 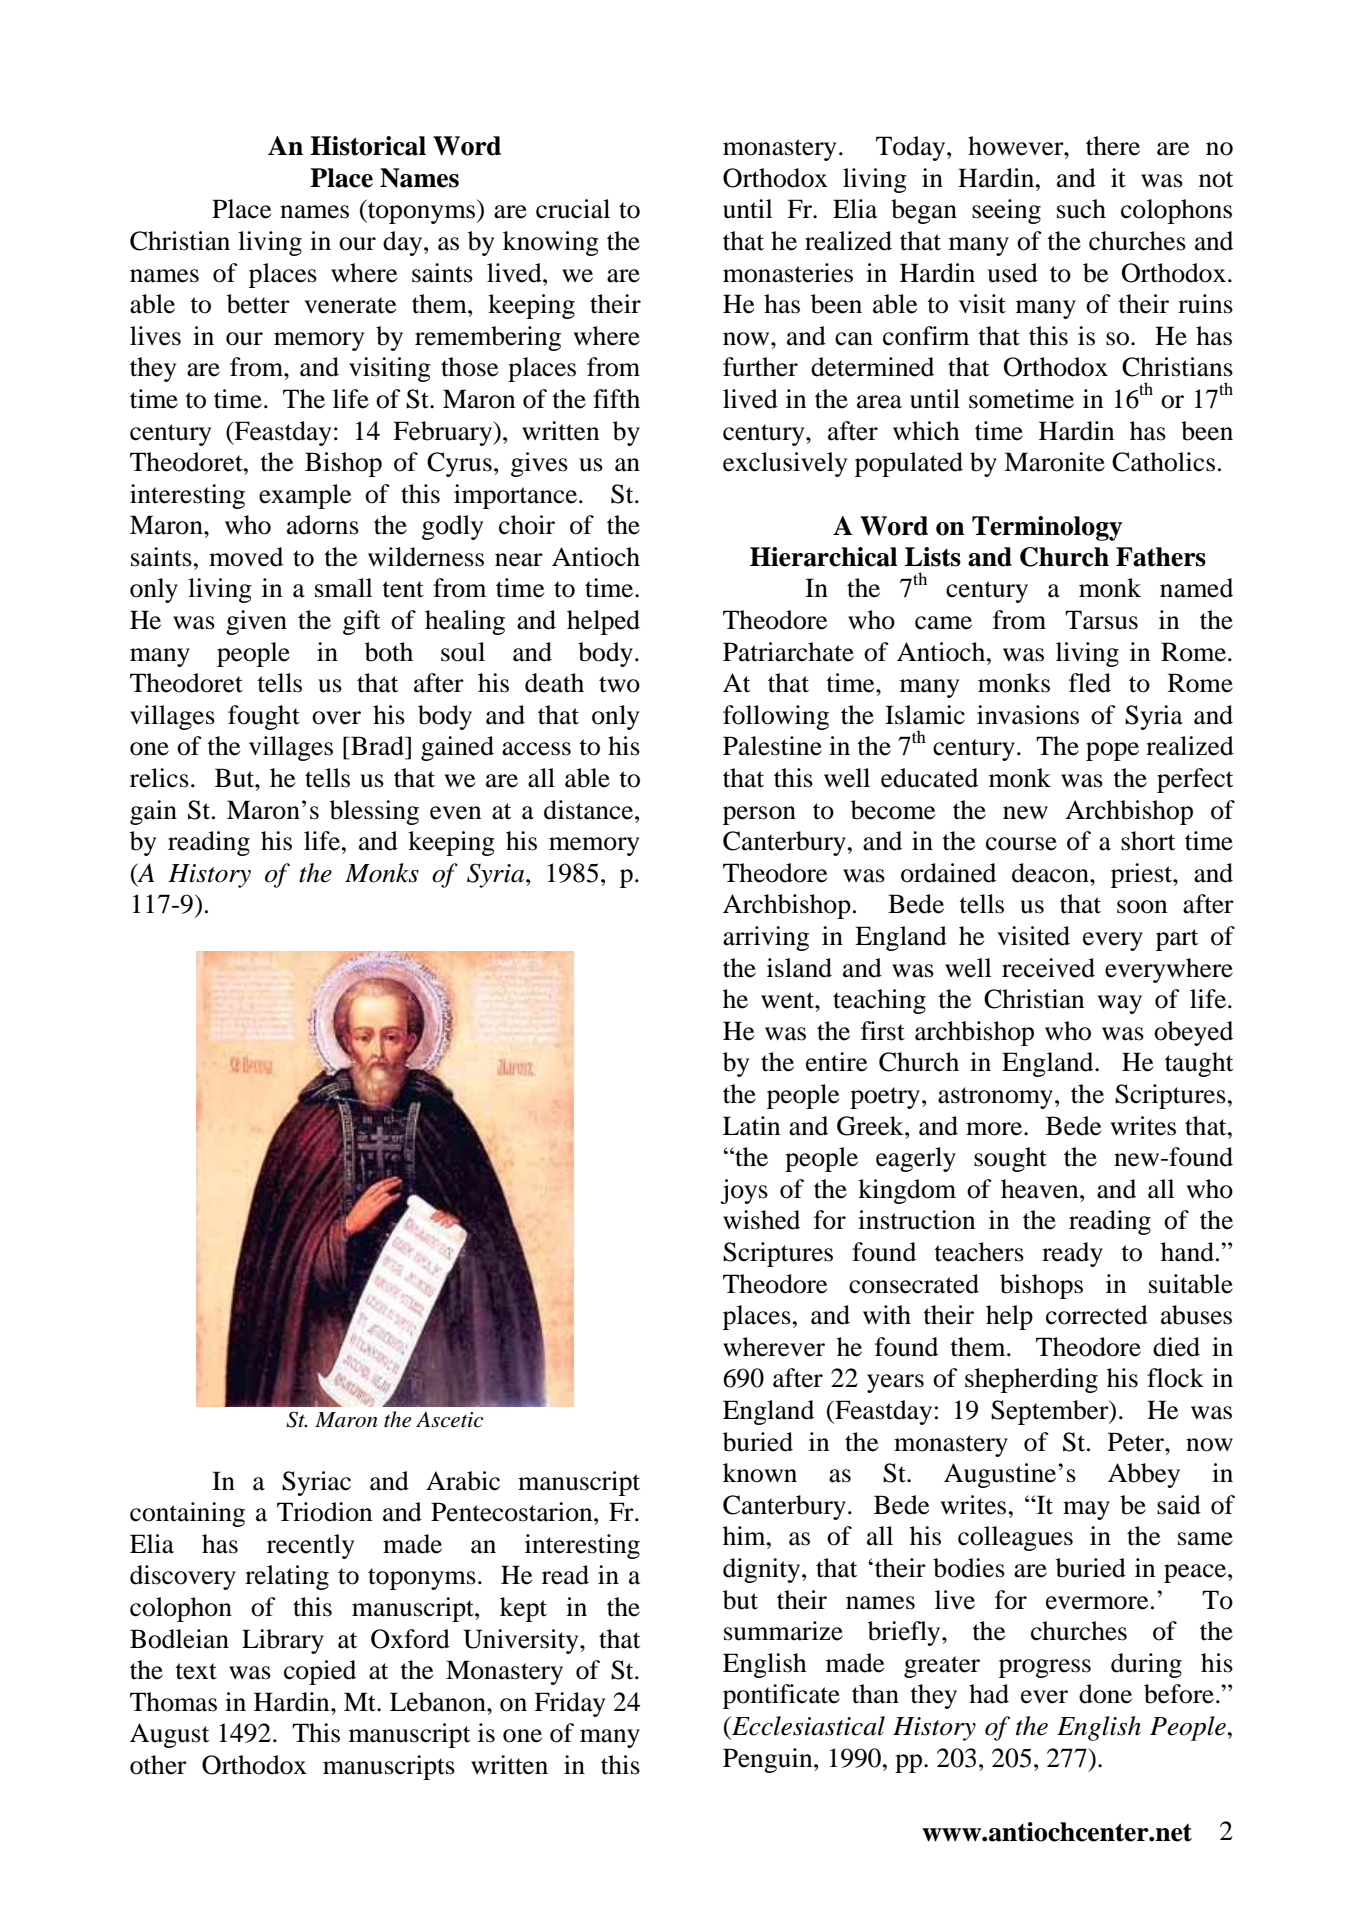 I want to click on pontificate, so click(x=781, y=1696).
